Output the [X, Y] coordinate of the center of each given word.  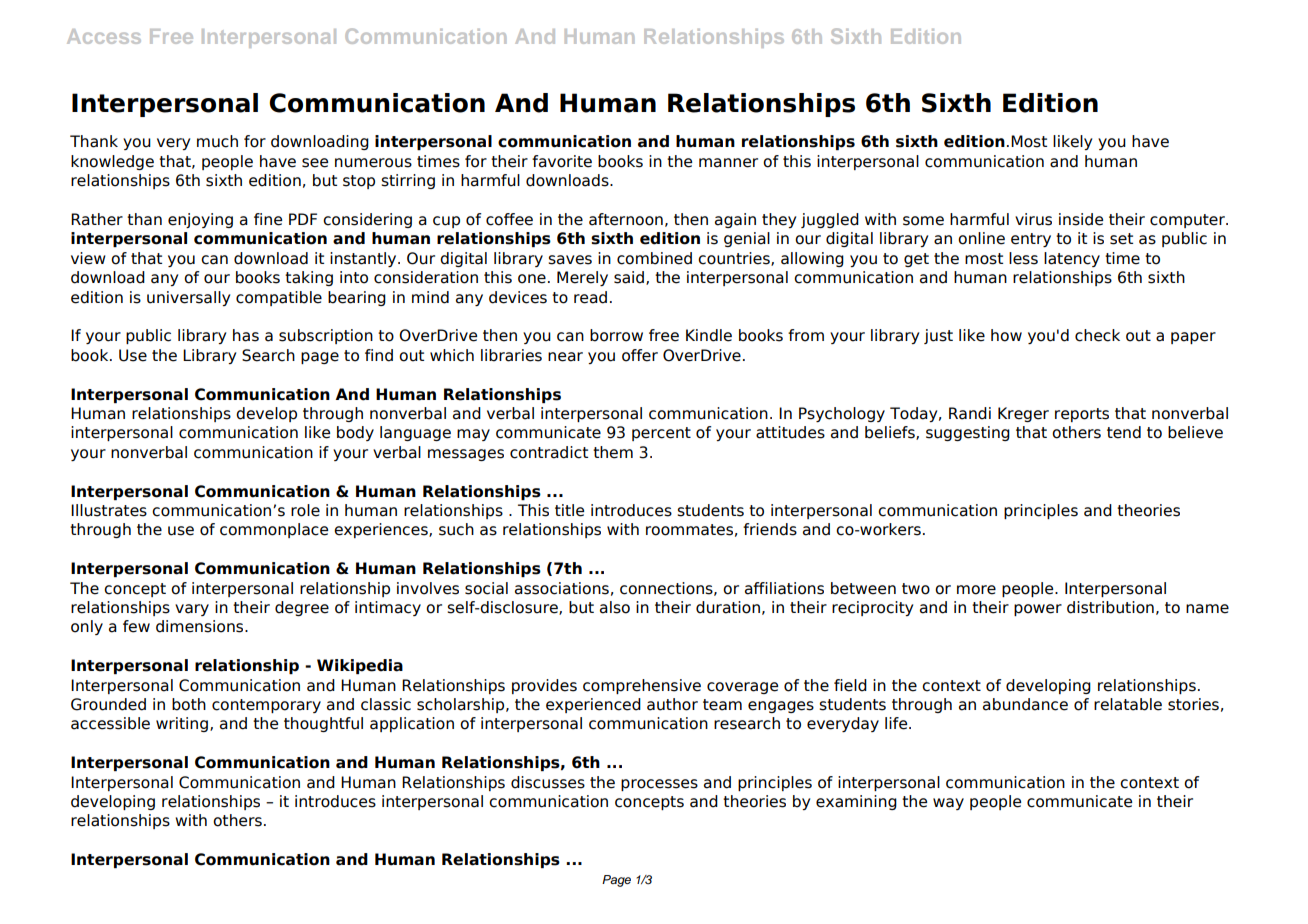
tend [1124, 432]
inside [1081, 219]
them [613, 452]
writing [182, 724]
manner [728, 163]
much [217, 141]
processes [659, 785]
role [305, 510]
